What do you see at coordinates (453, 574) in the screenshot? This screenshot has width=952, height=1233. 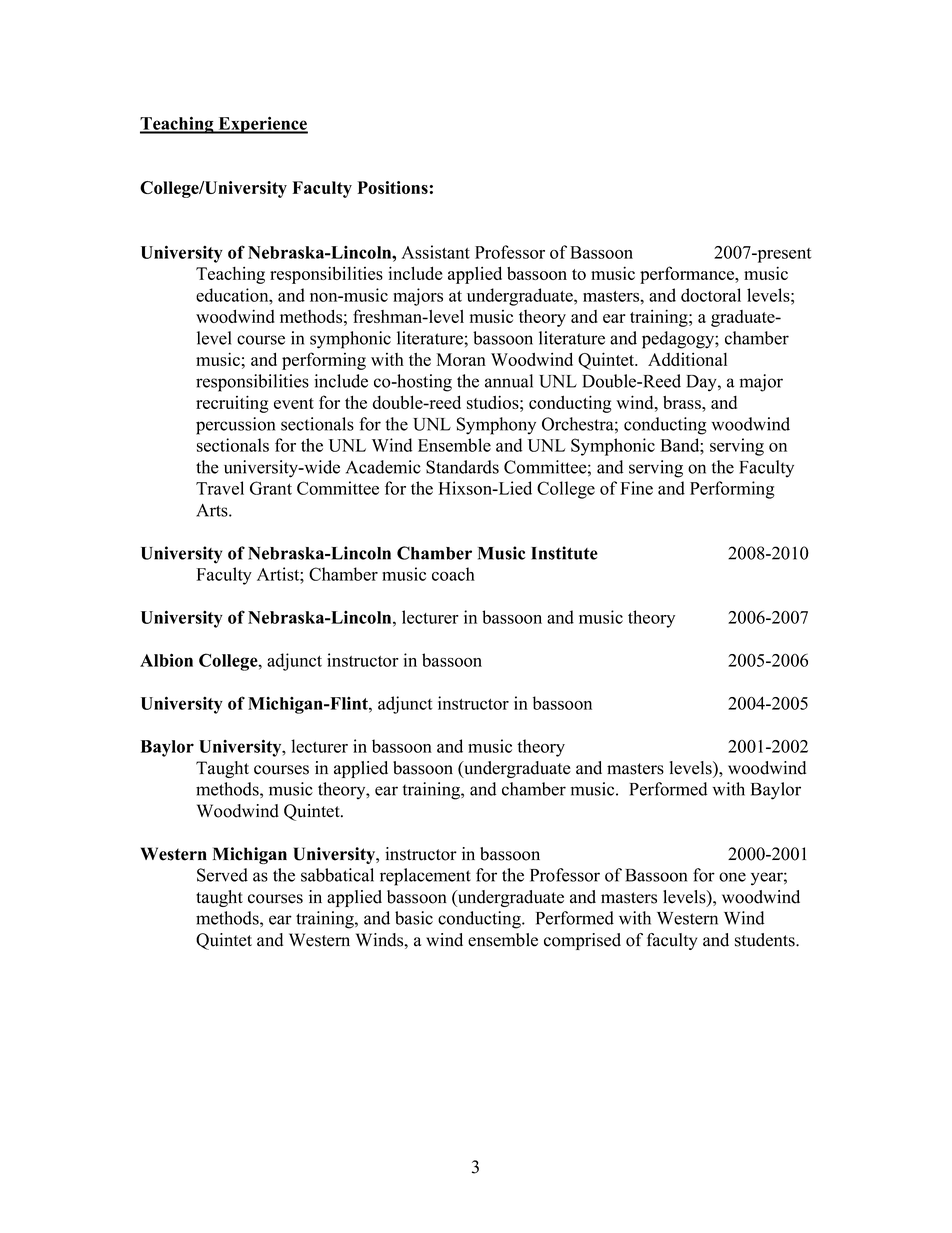 I see `coach` at bounding box center [453, 574].
